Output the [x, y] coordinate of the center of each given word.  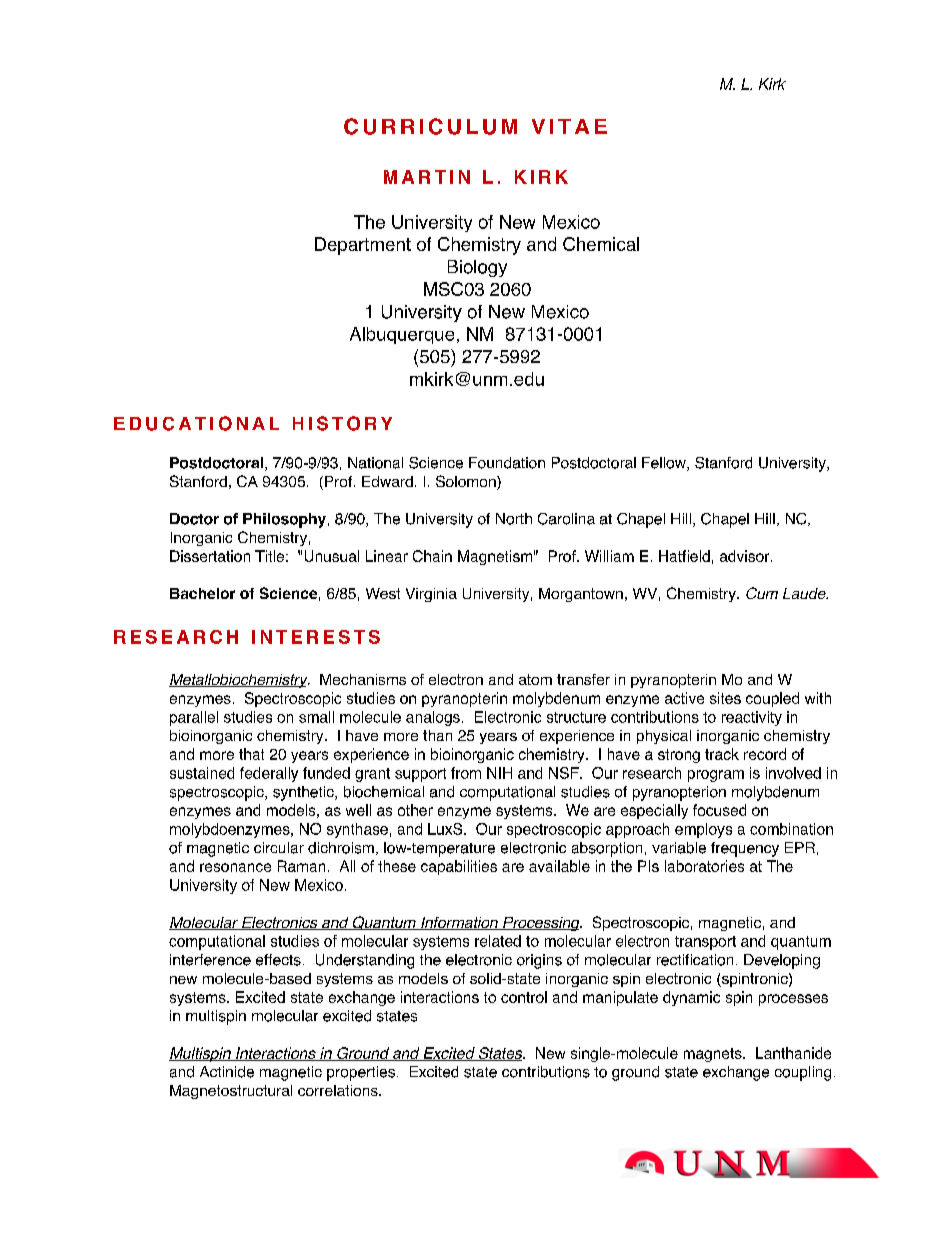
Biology [477, 268]
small [316, 717]
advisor [746, 556]
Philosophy [284, 520]
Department [363, 246]
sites [725, 698]
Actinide [227, 1072]
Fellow [665, 464]
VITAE [569, 126]
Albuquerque [402, 335]
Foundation [507, 463]
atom [535, 679]
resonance [235, 867]
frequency [745, 849]
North [514, 519]
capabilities [459, 867]
